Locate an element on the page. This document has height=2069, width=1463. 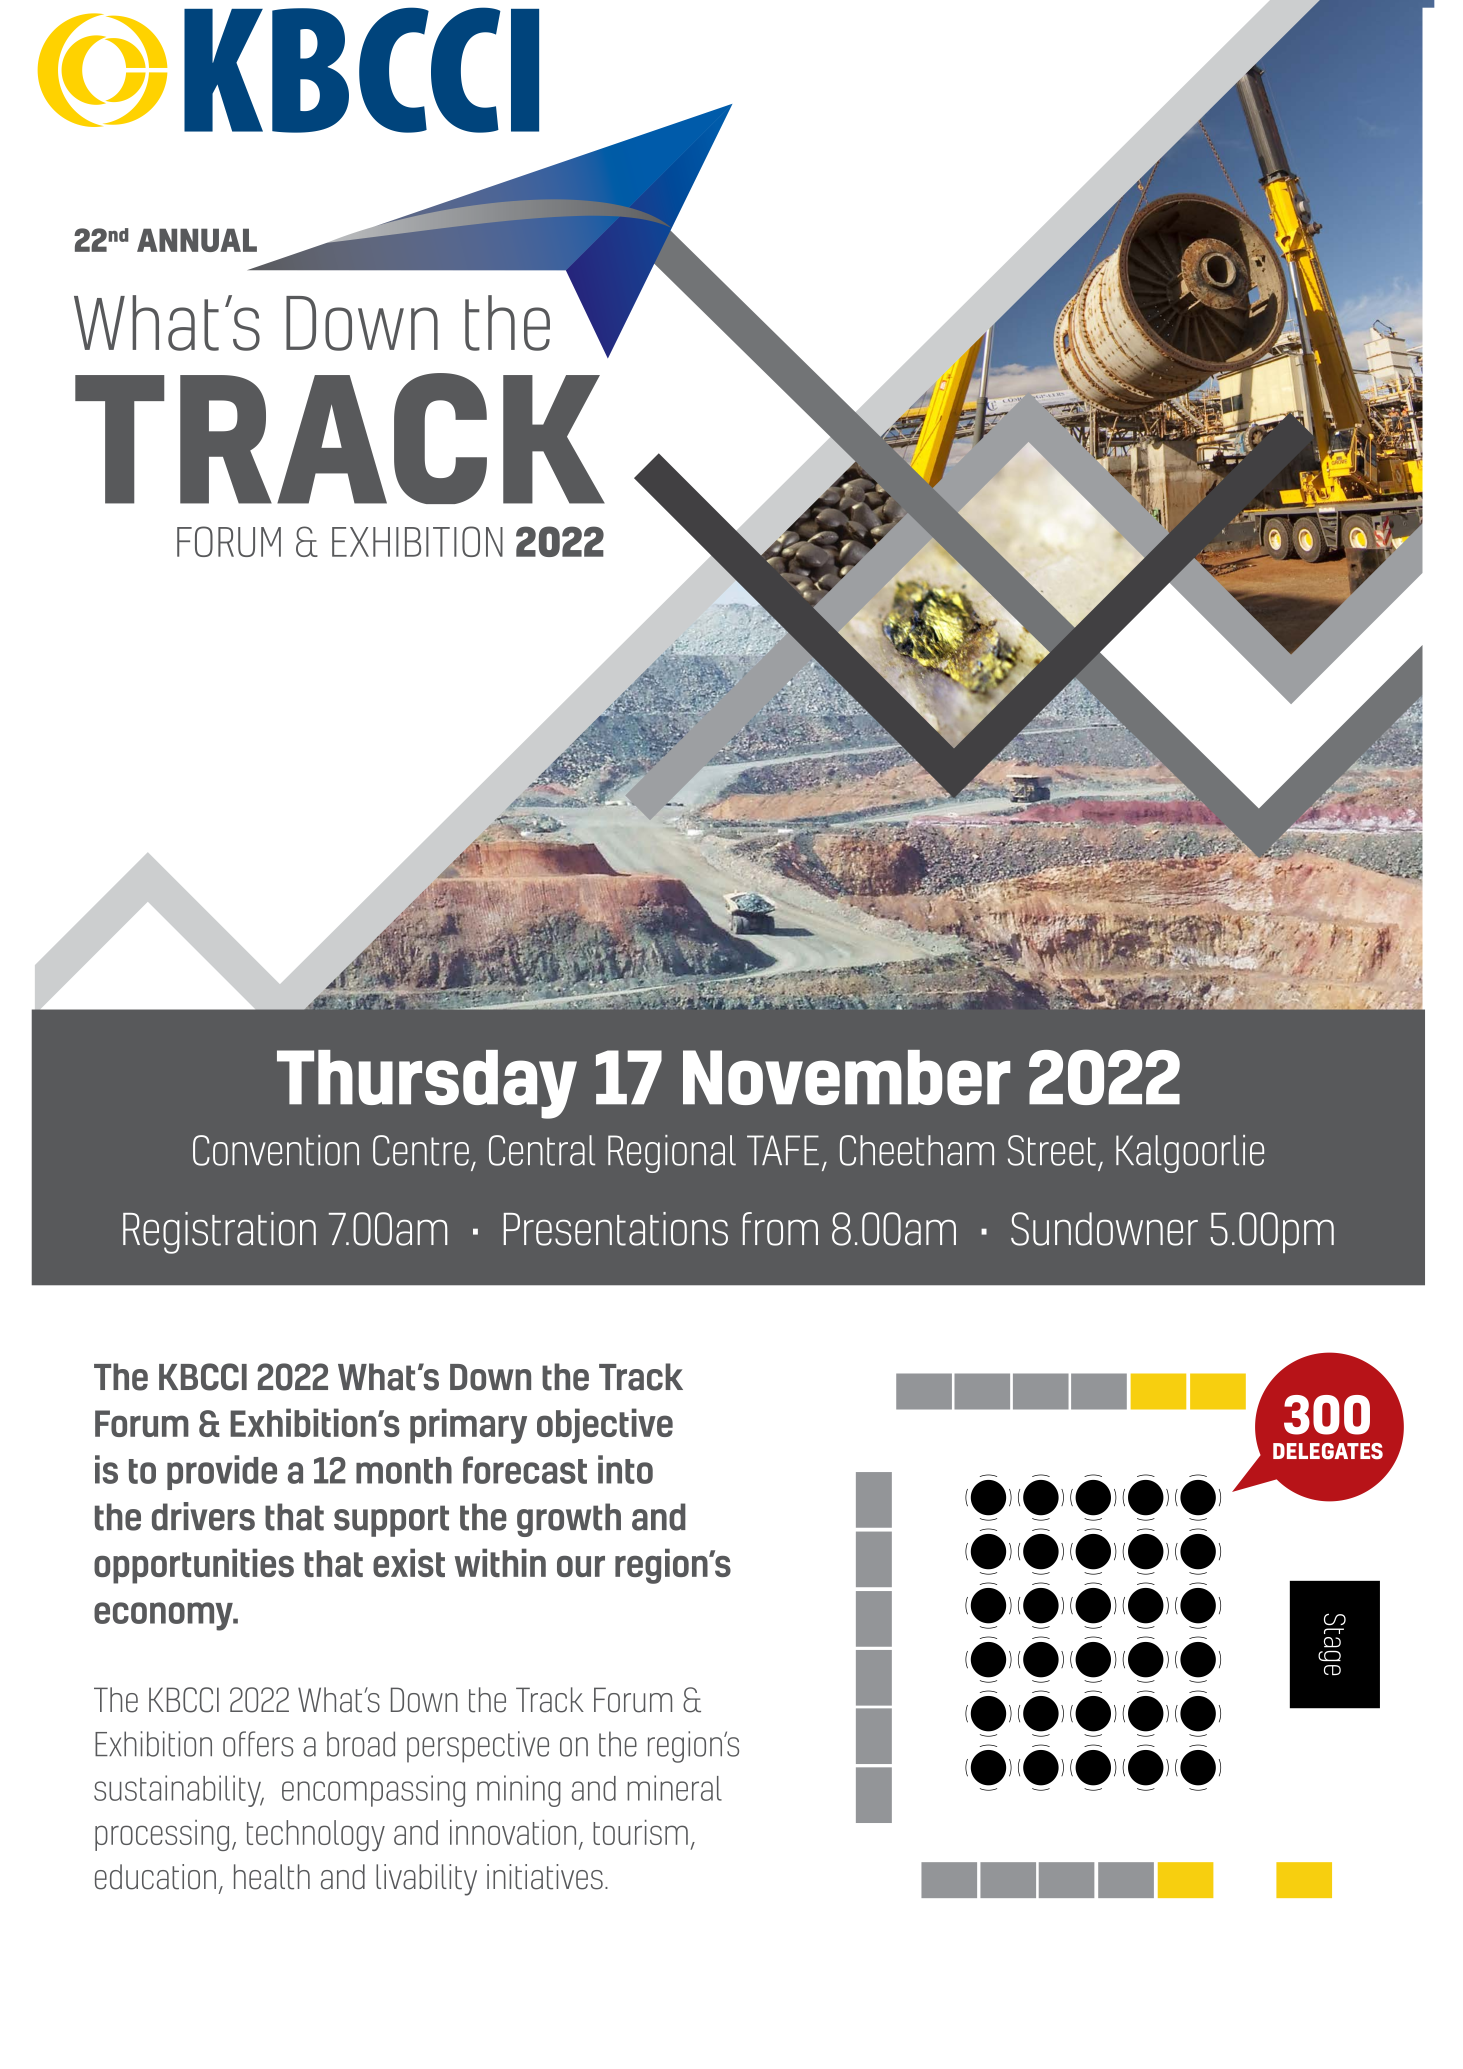
Registration is located at coordinates (219, 1233).
